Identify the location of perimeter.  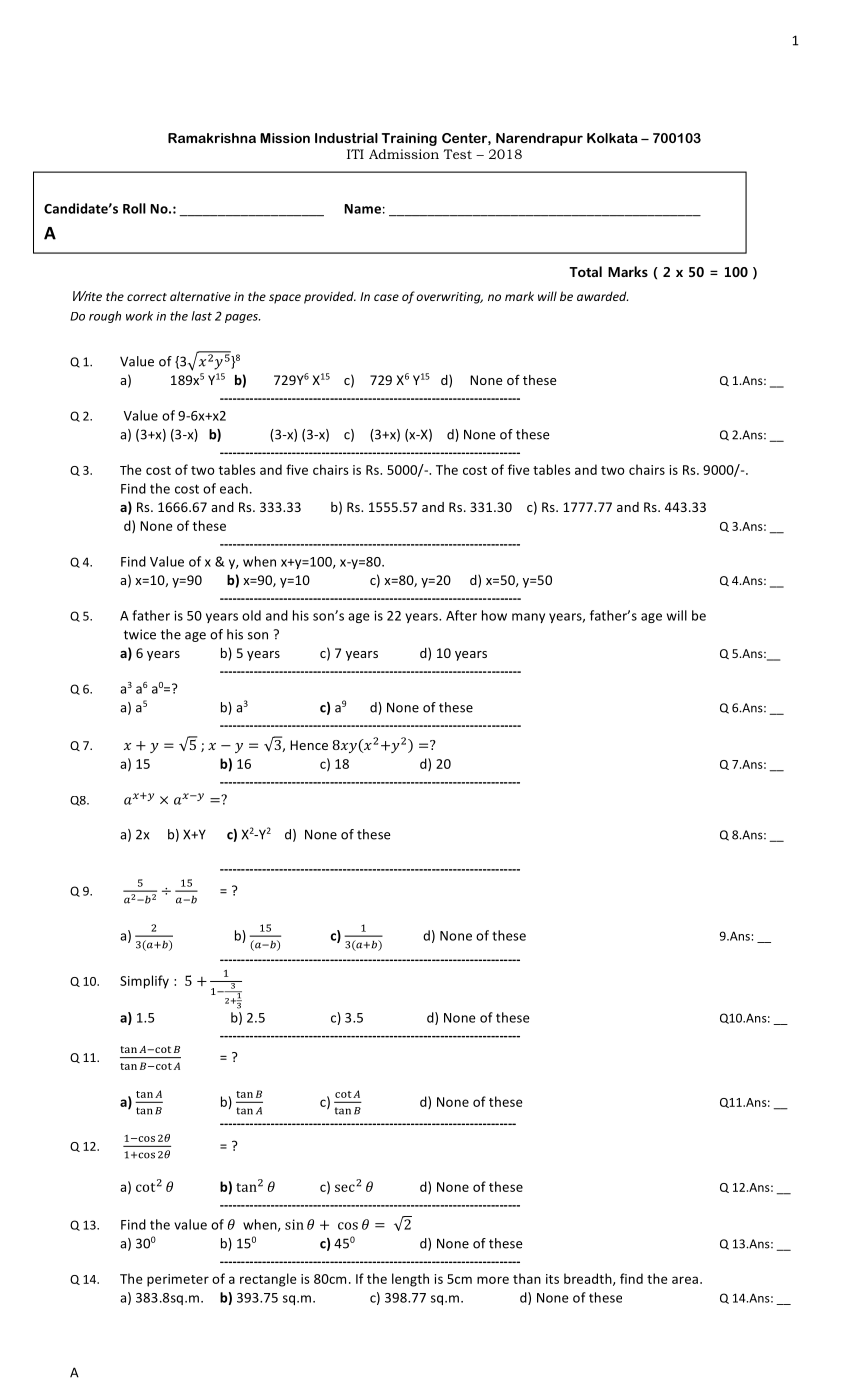
(178, 1280).
